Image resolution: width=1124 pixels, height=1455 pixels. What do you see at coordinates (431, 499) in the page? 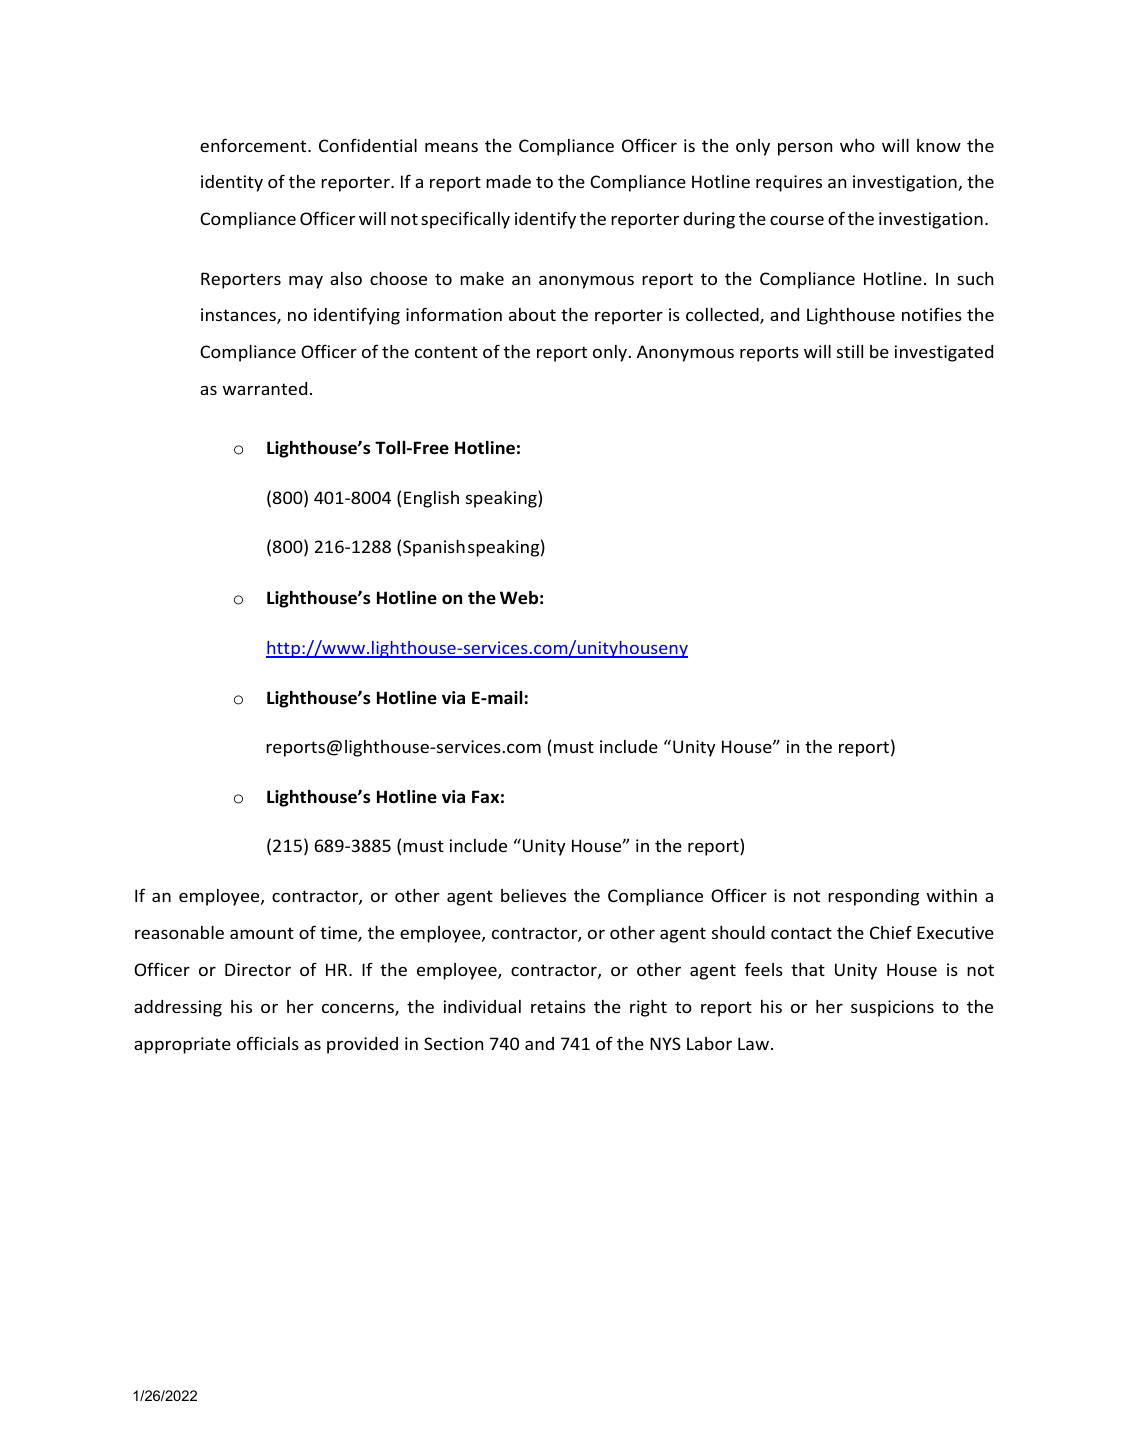
I see `English` at bounding box center [431, 499].
